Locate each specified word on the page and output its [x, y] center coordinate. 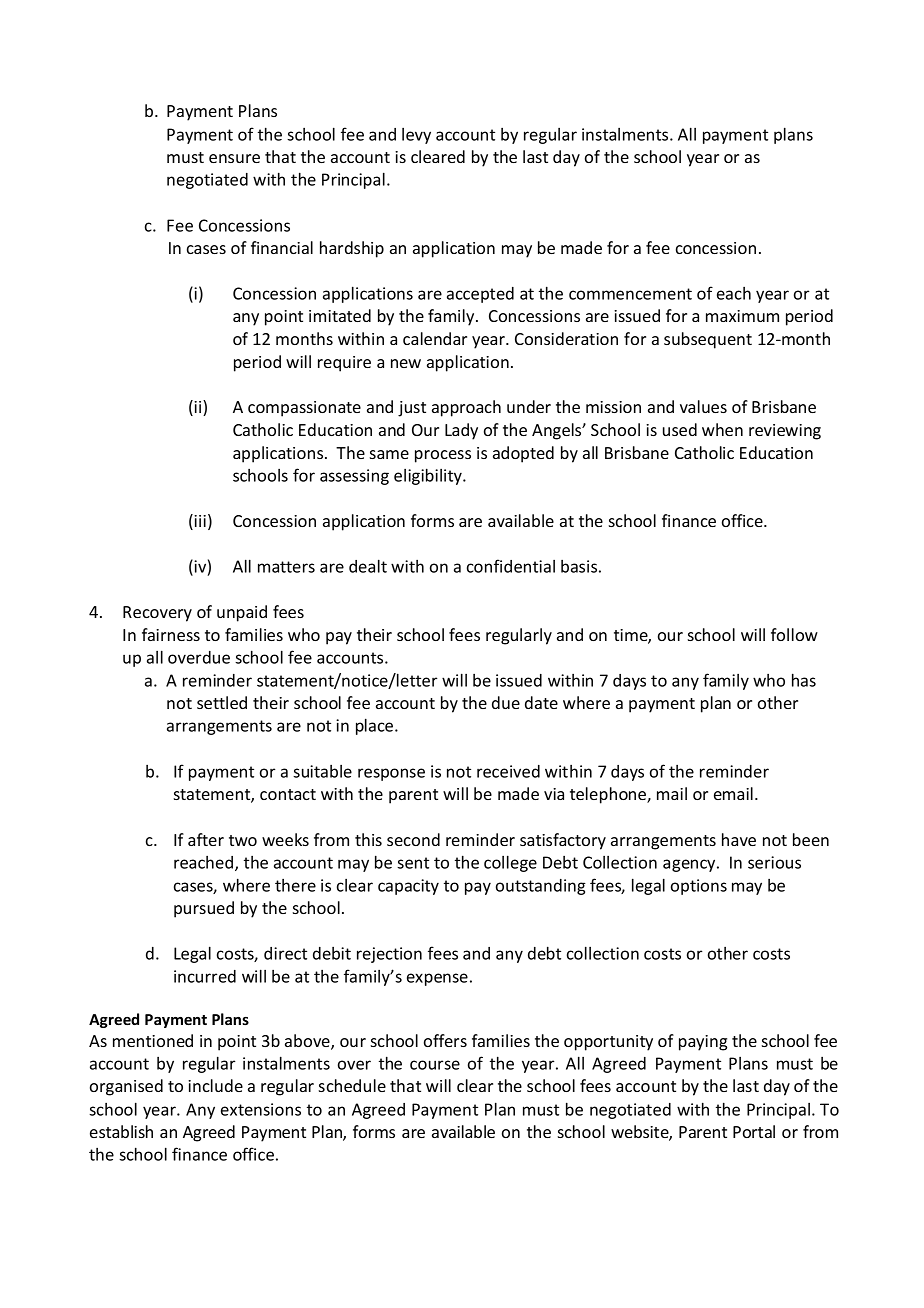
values [703, 406]
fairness [171, 634]
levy [416, 136]
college [510, 863]
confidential [511, 566]
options [699, 887]
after [206, 839]
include [215, 1085]
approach [466, 408]
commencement [630, 294]
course [435, 1065]
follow [794, 634]
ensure [234, 158]
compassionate [304, 409]
